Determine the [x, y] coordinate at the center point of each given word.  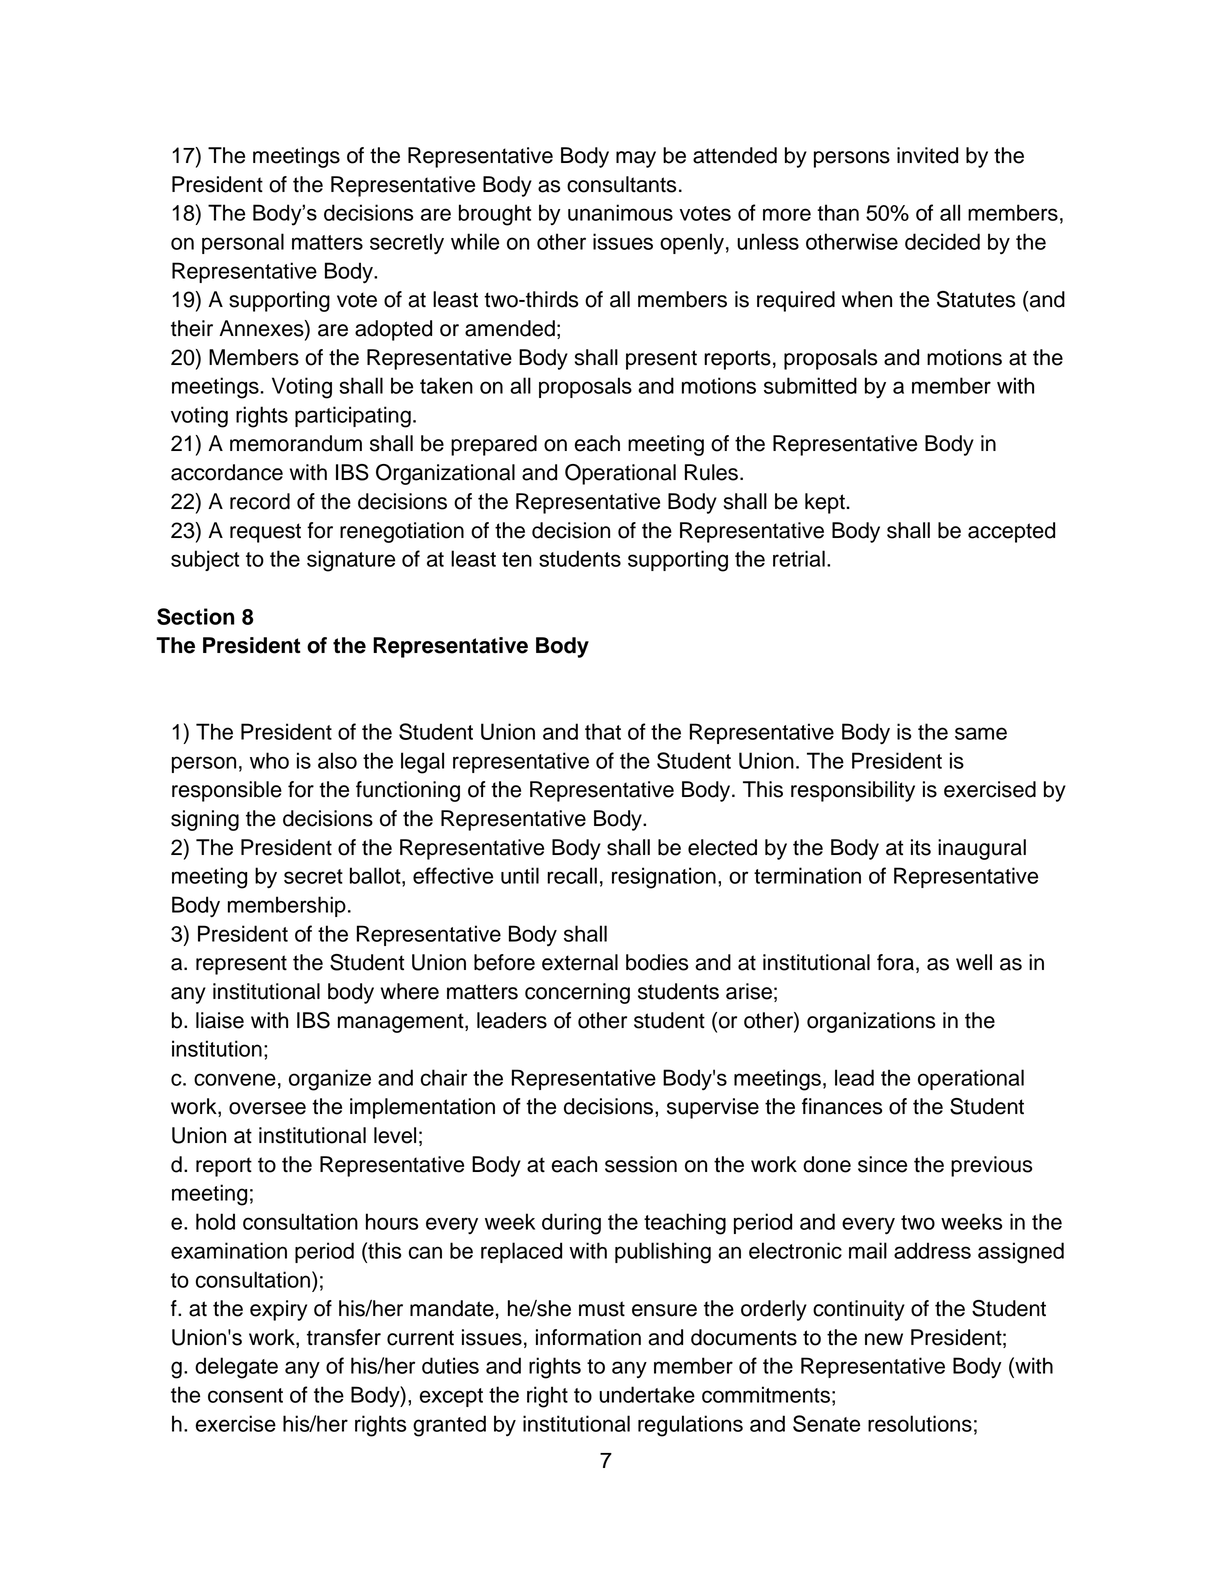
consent [245, 1395]
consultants [621, 184]
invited [927, 155]
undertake [647, 1394]
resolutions [920, 1423]
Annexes [262, 329]
